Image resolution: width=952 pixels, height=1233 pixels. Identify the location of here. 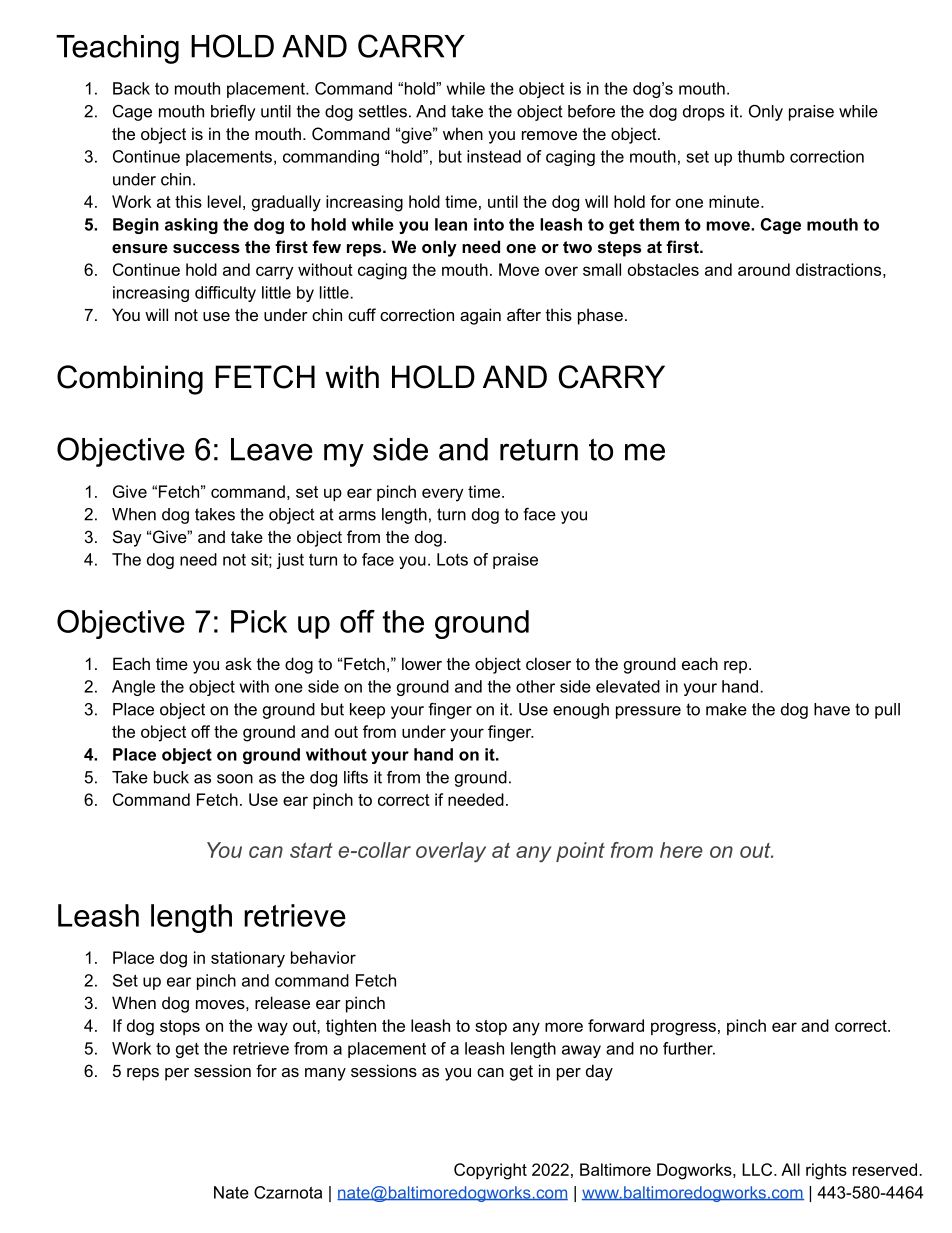
(681, 850).
